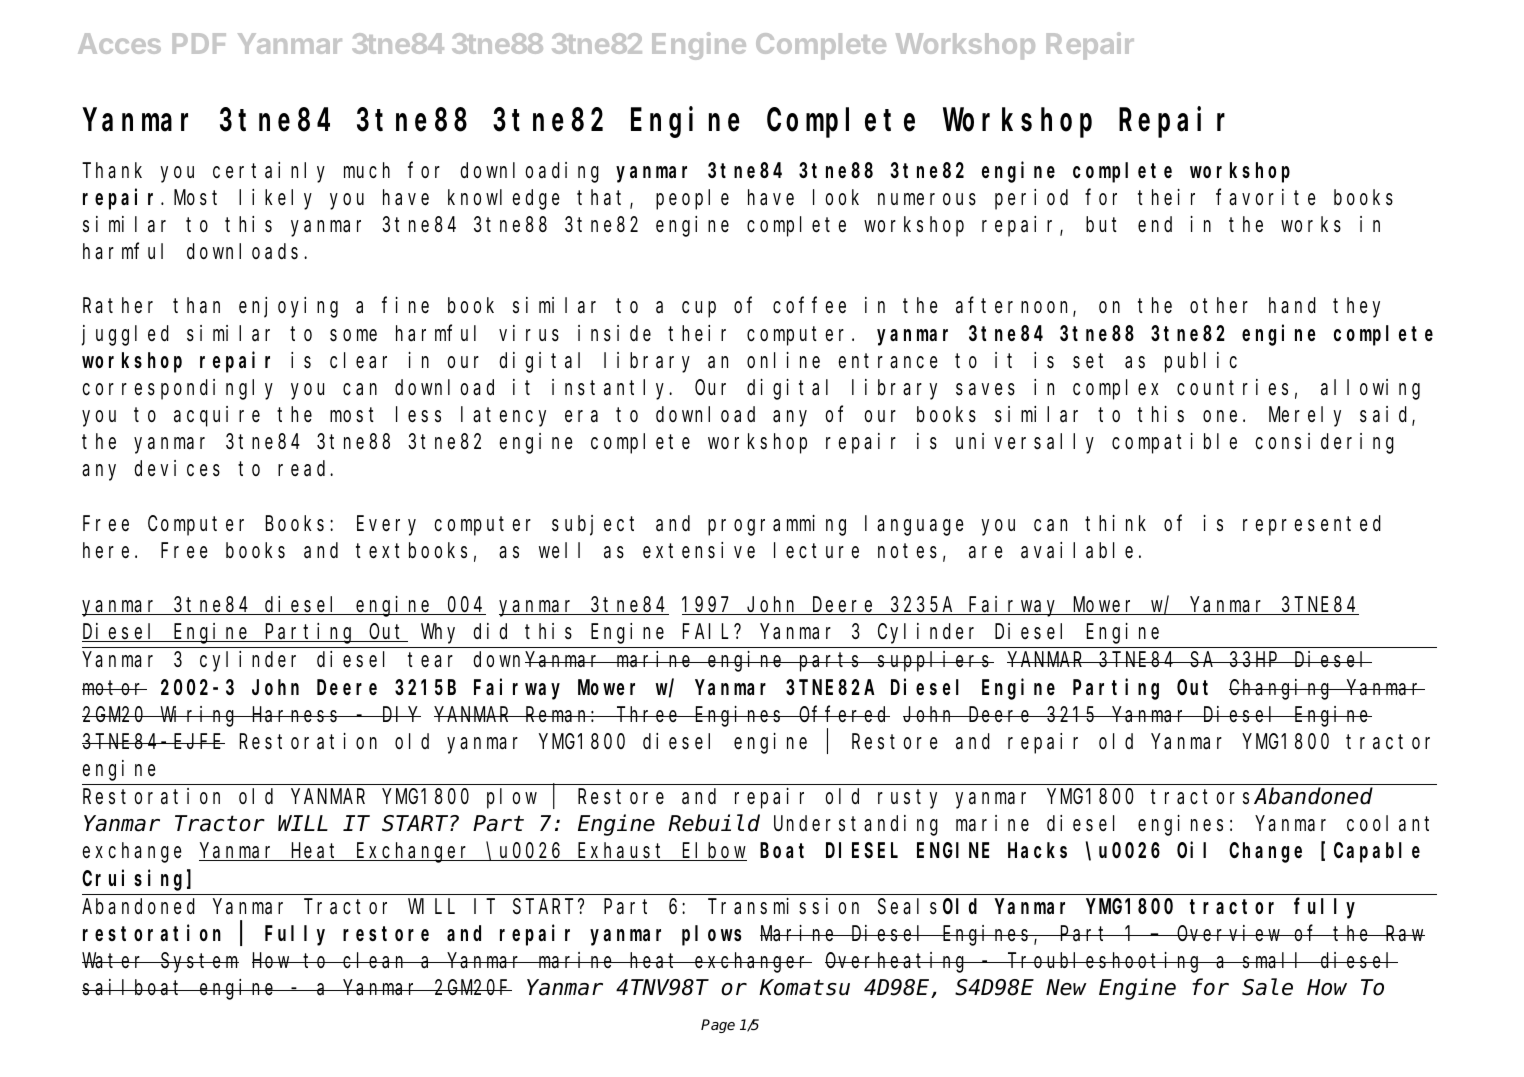  What do you see at coordinates (199, 963) in the document?
I see `System` at bounding box center [199, 963].
